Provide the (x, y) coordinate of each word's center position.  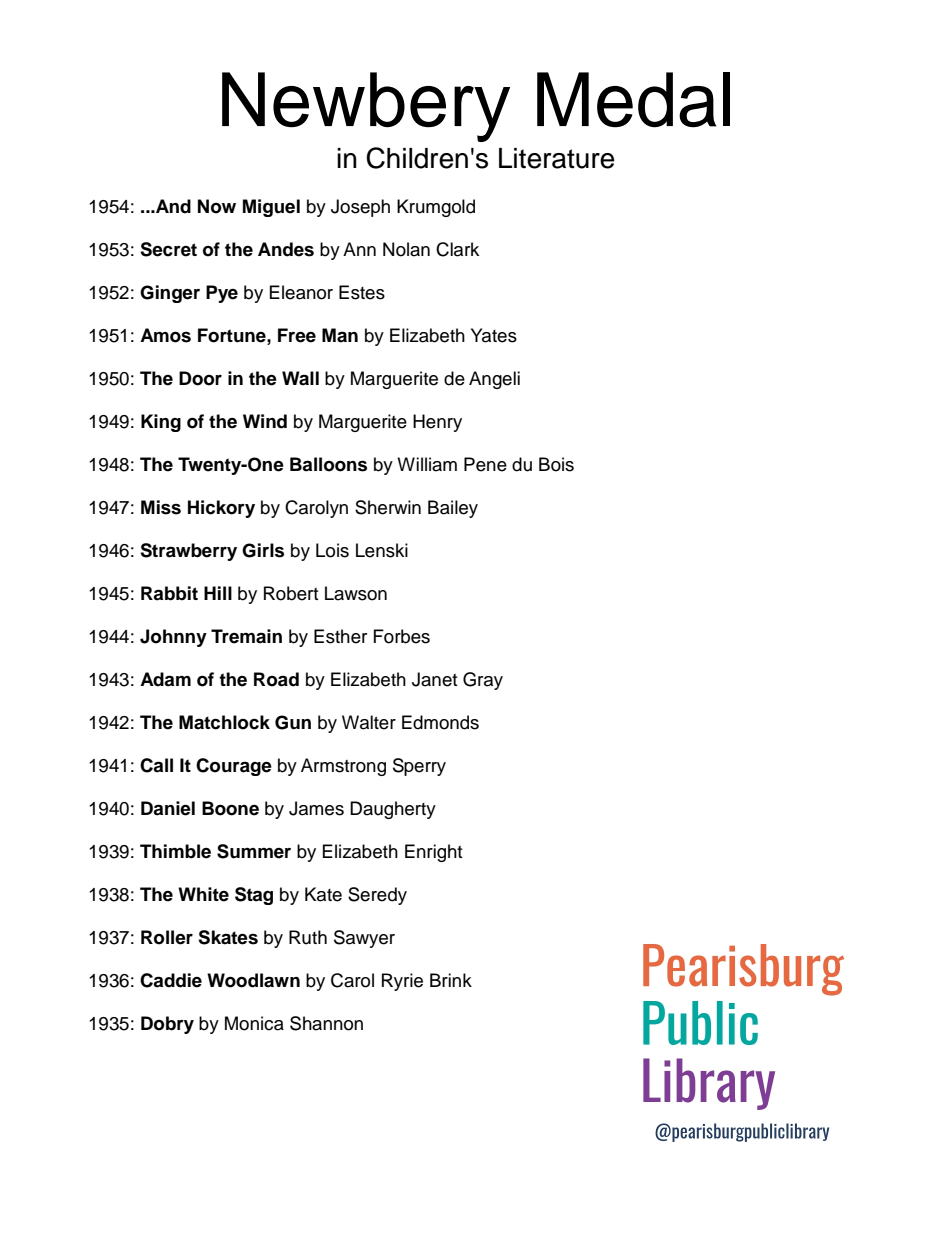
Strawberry (188, 552)
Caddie (171, 980)
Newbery (366, 107)
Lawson (356, 593)
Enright (433, 853)
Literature (557, 158)
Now (217, 206)
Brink (451, 980)
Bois (556, 464)
